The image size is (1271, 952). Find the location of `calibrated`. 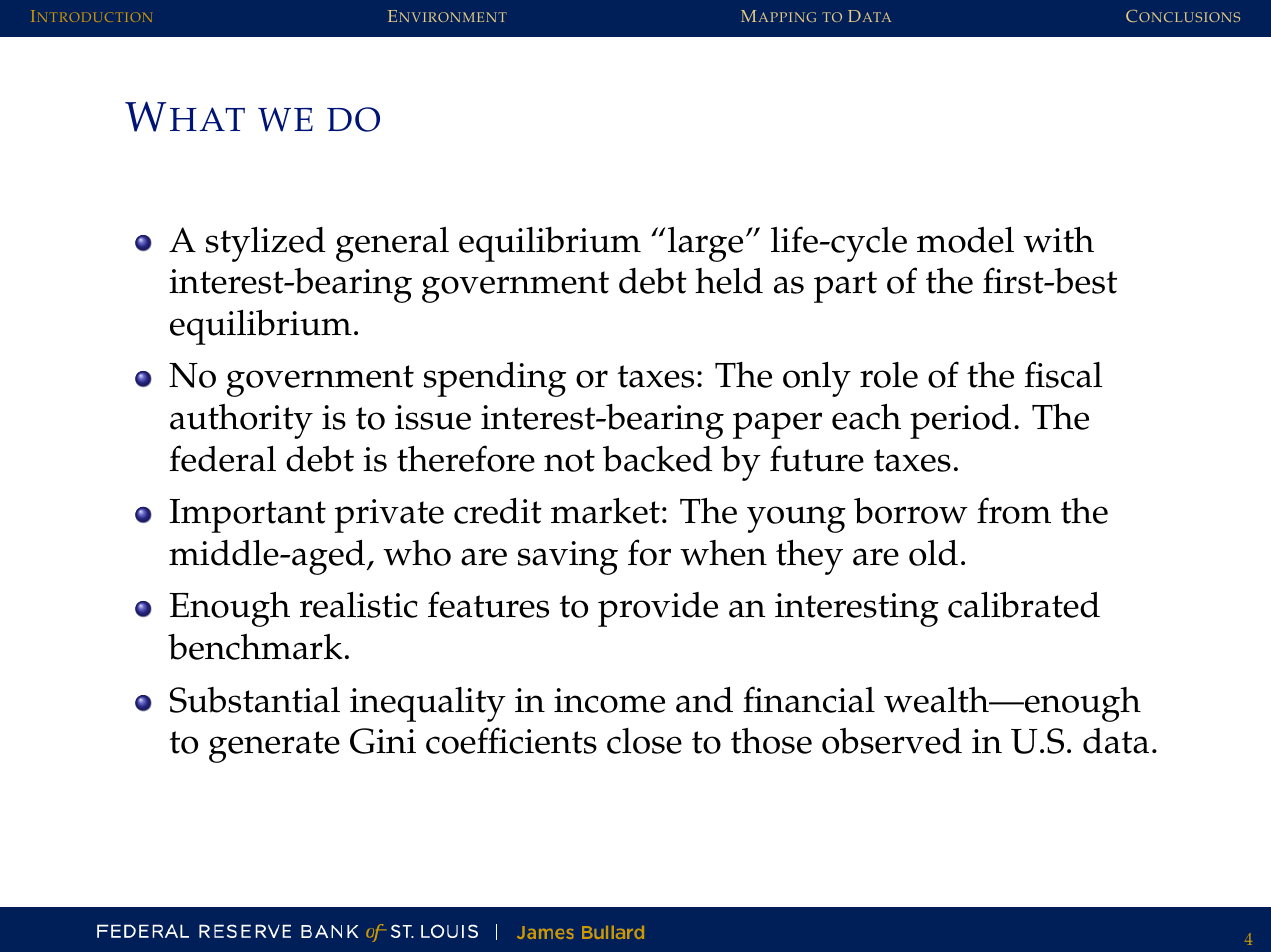

calibrated is located at coordinates (1024, 605).
